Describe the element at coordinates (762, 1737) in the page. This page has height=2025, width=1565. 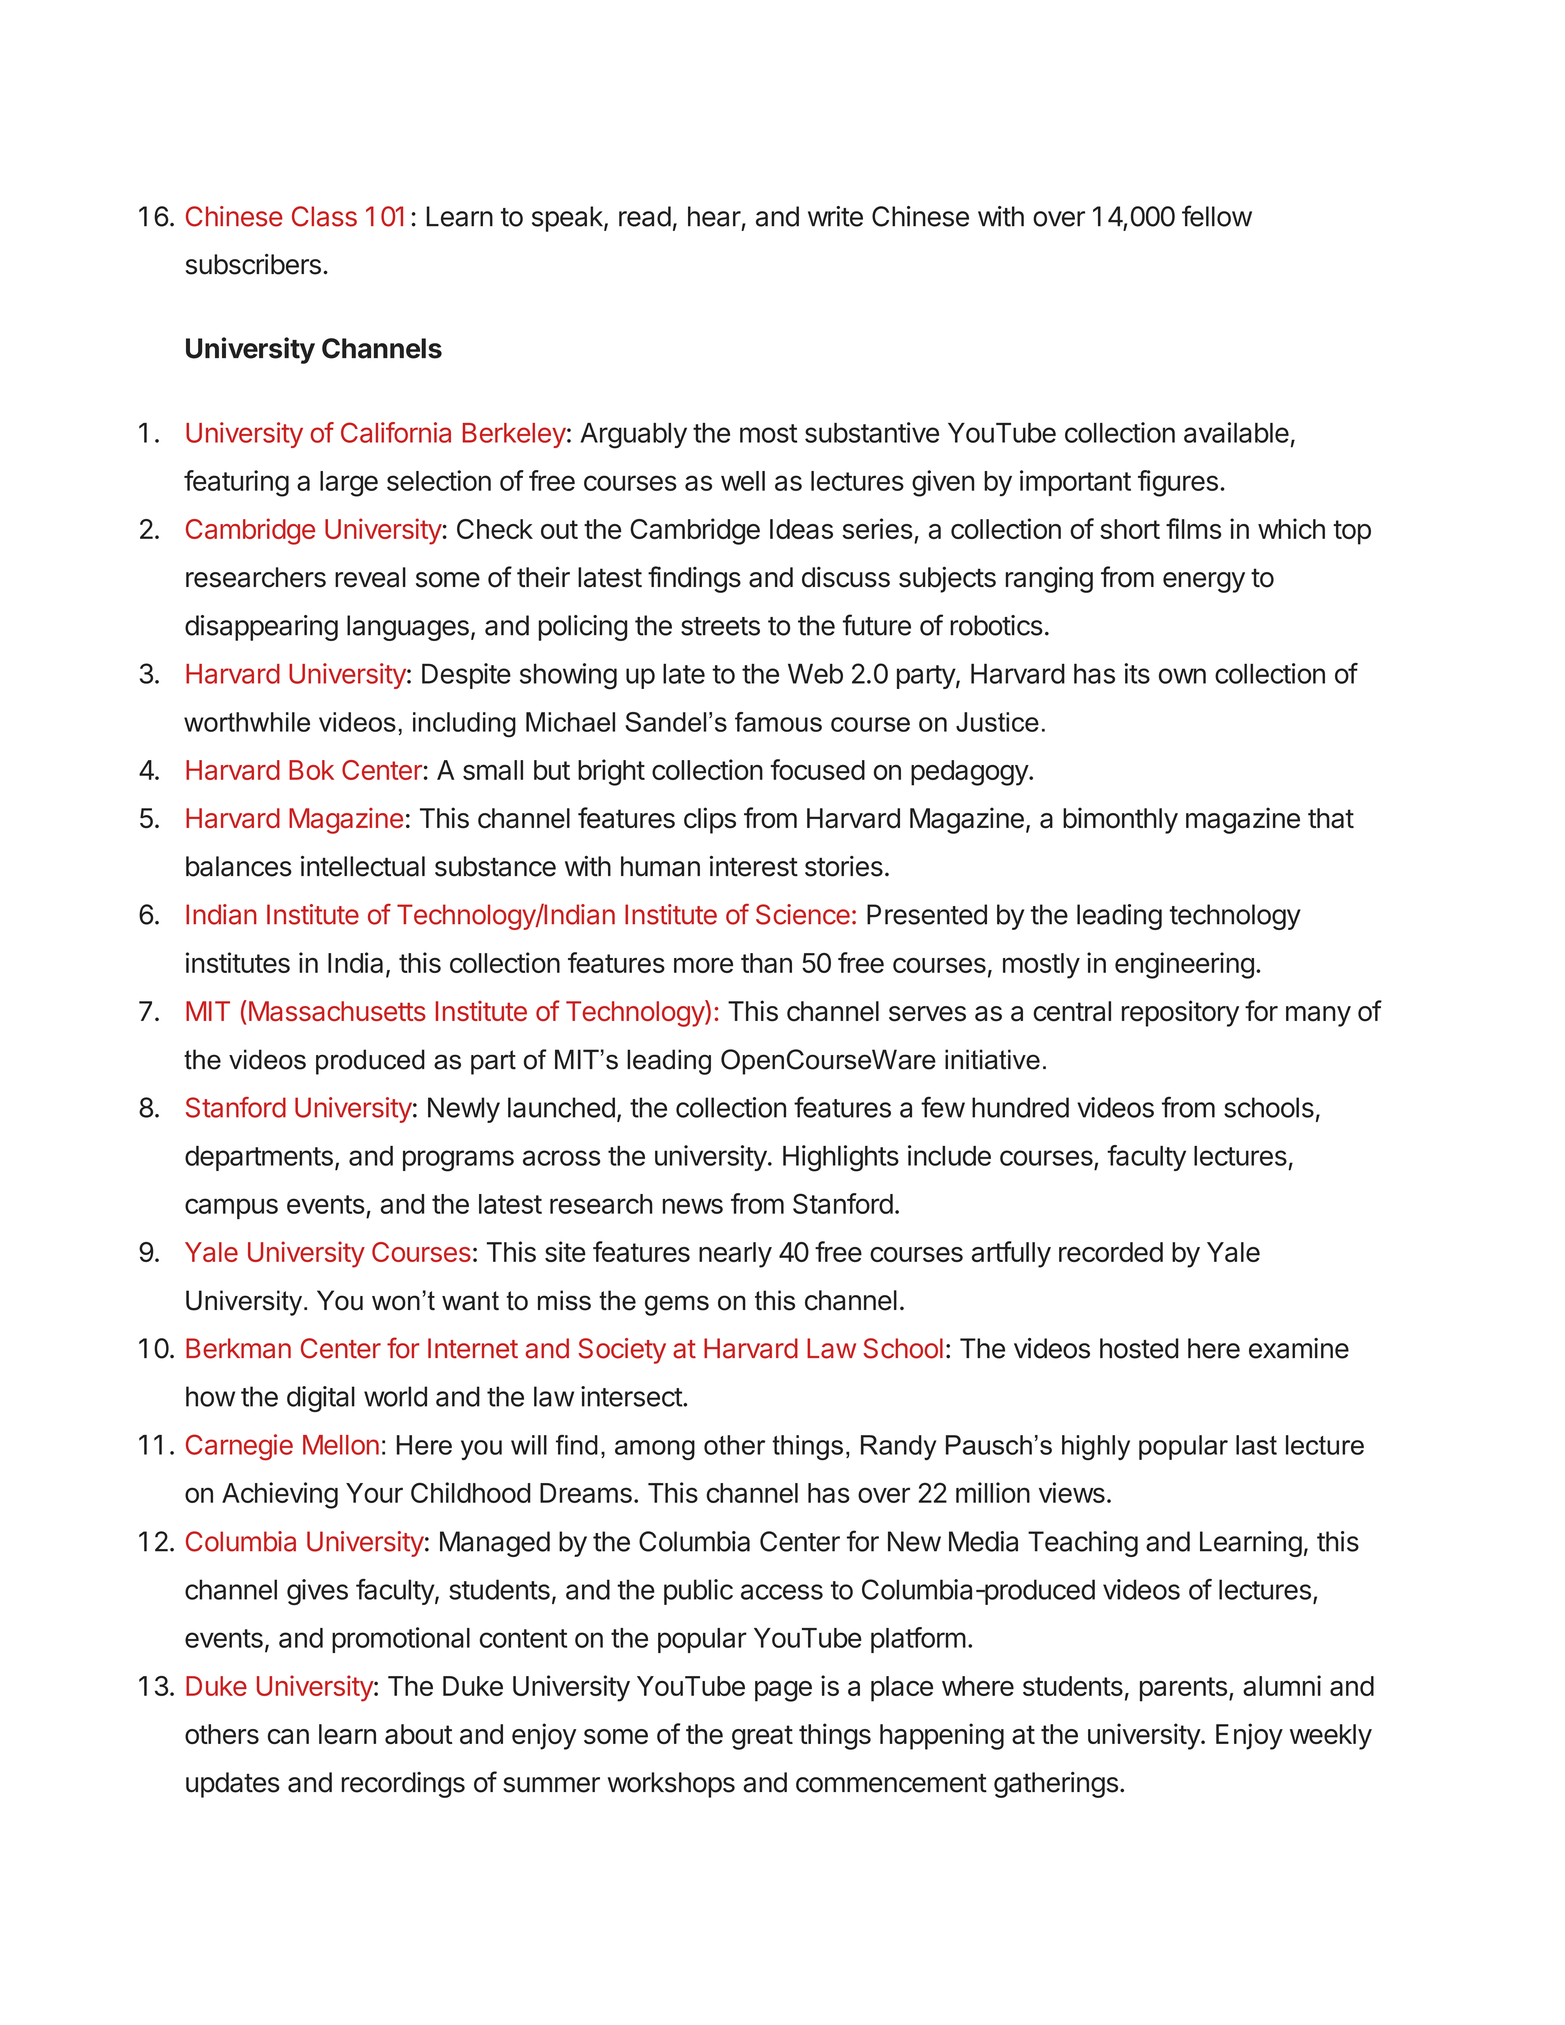
I see `great` at that location.
